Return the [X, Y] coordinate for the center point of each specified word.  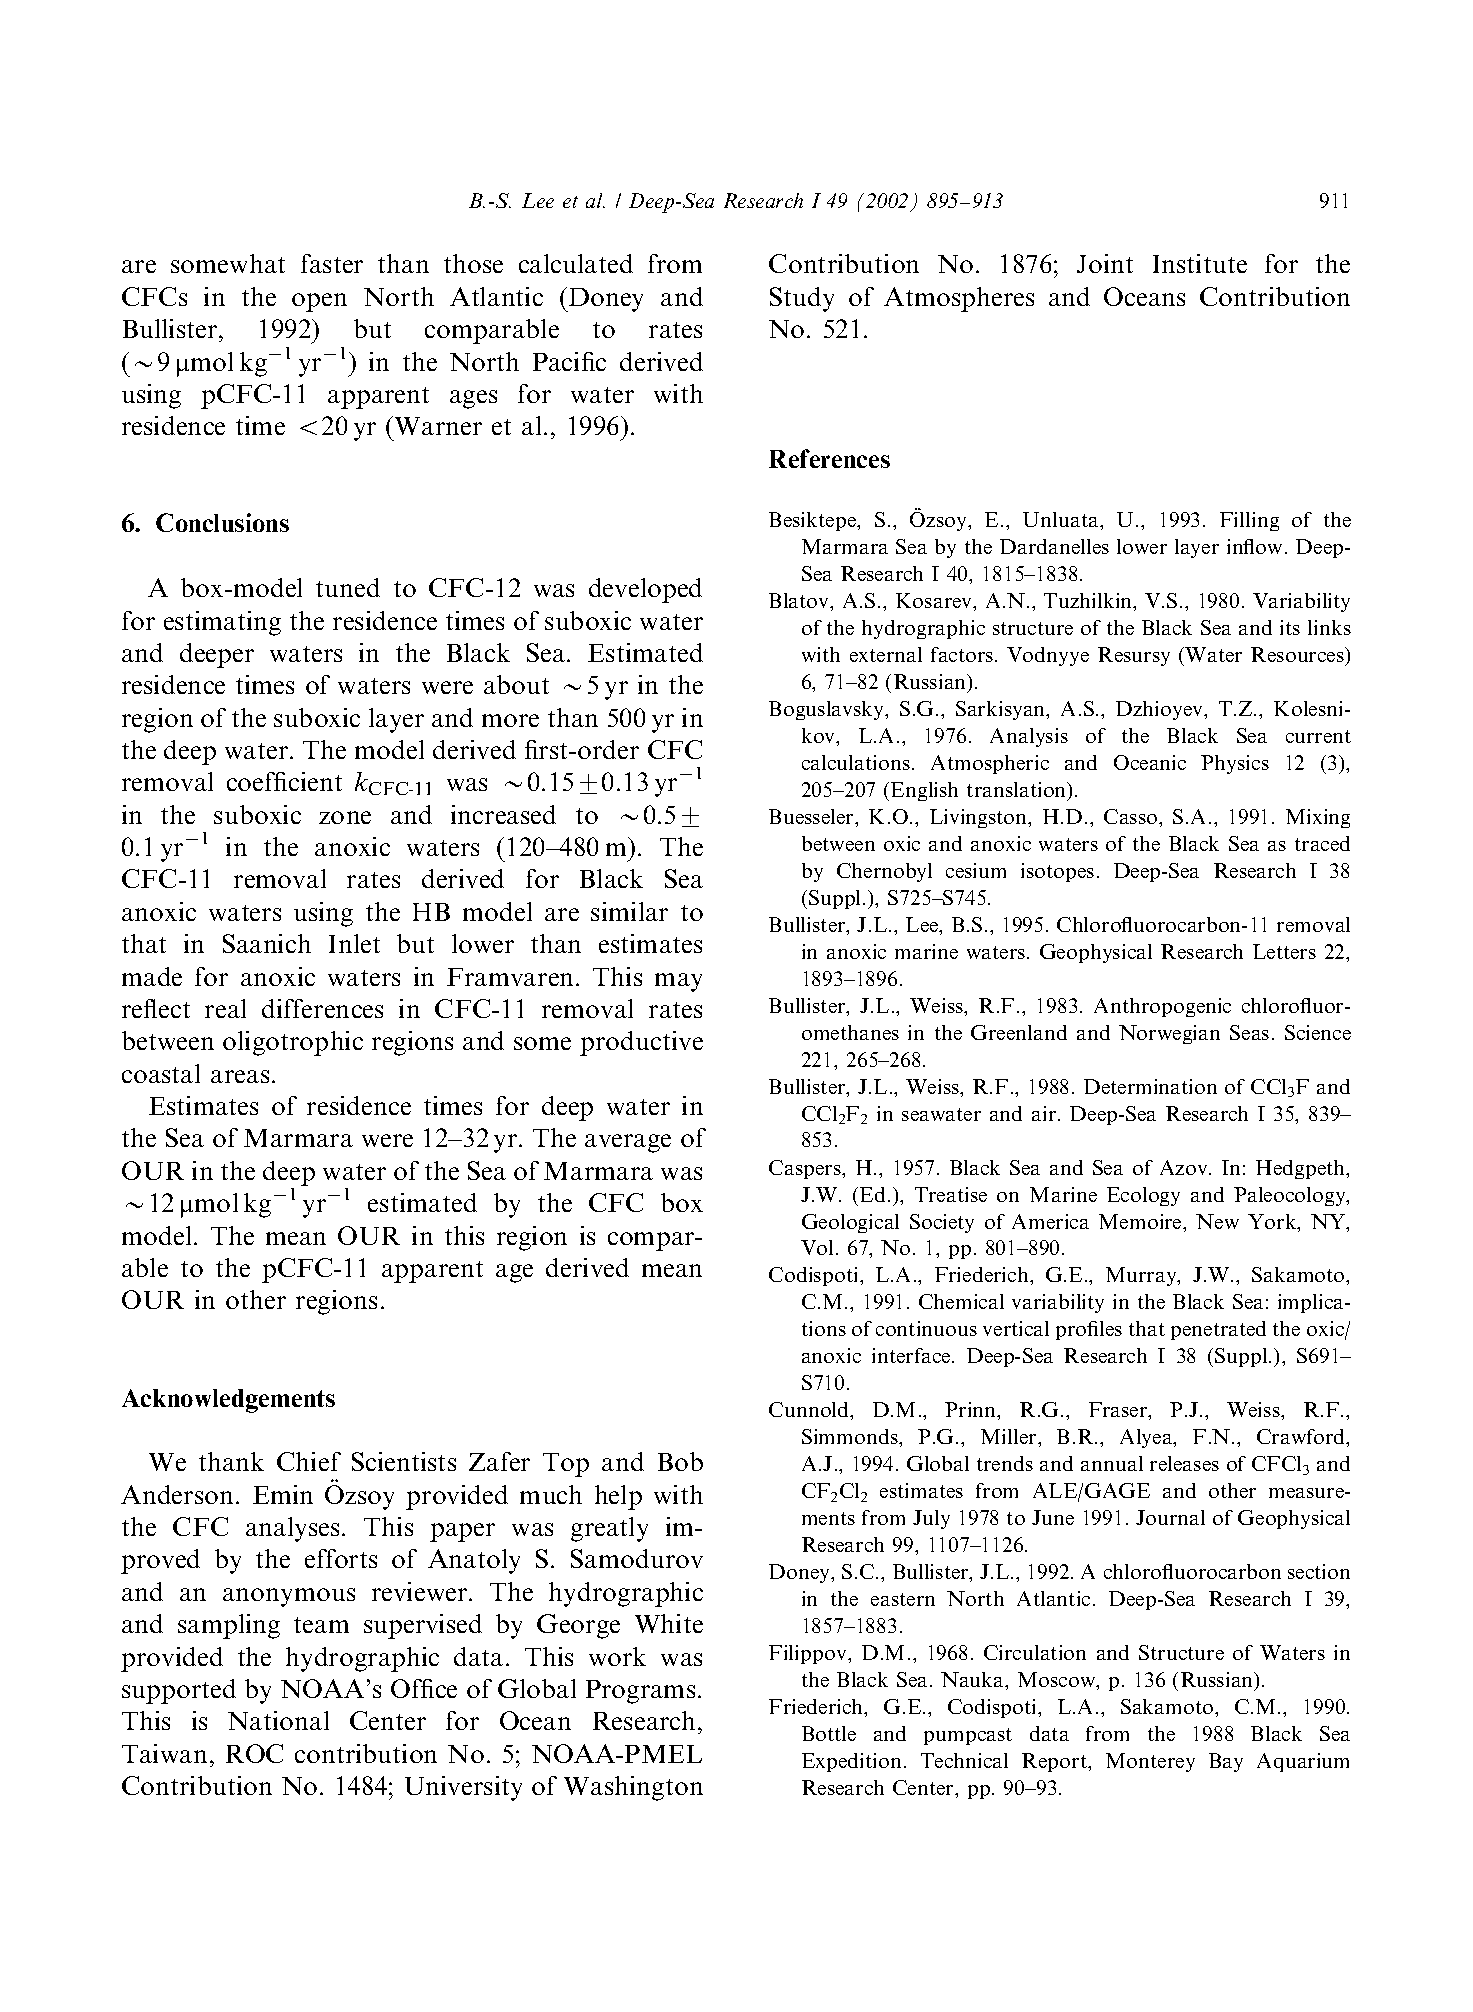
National [278, 1720]
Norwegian [1169, 1034]
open [319, 302]
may [678, 982]
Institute [1200, 263]
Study [802, 299]
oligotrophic [293, 1043]
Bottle [829, 1733]
